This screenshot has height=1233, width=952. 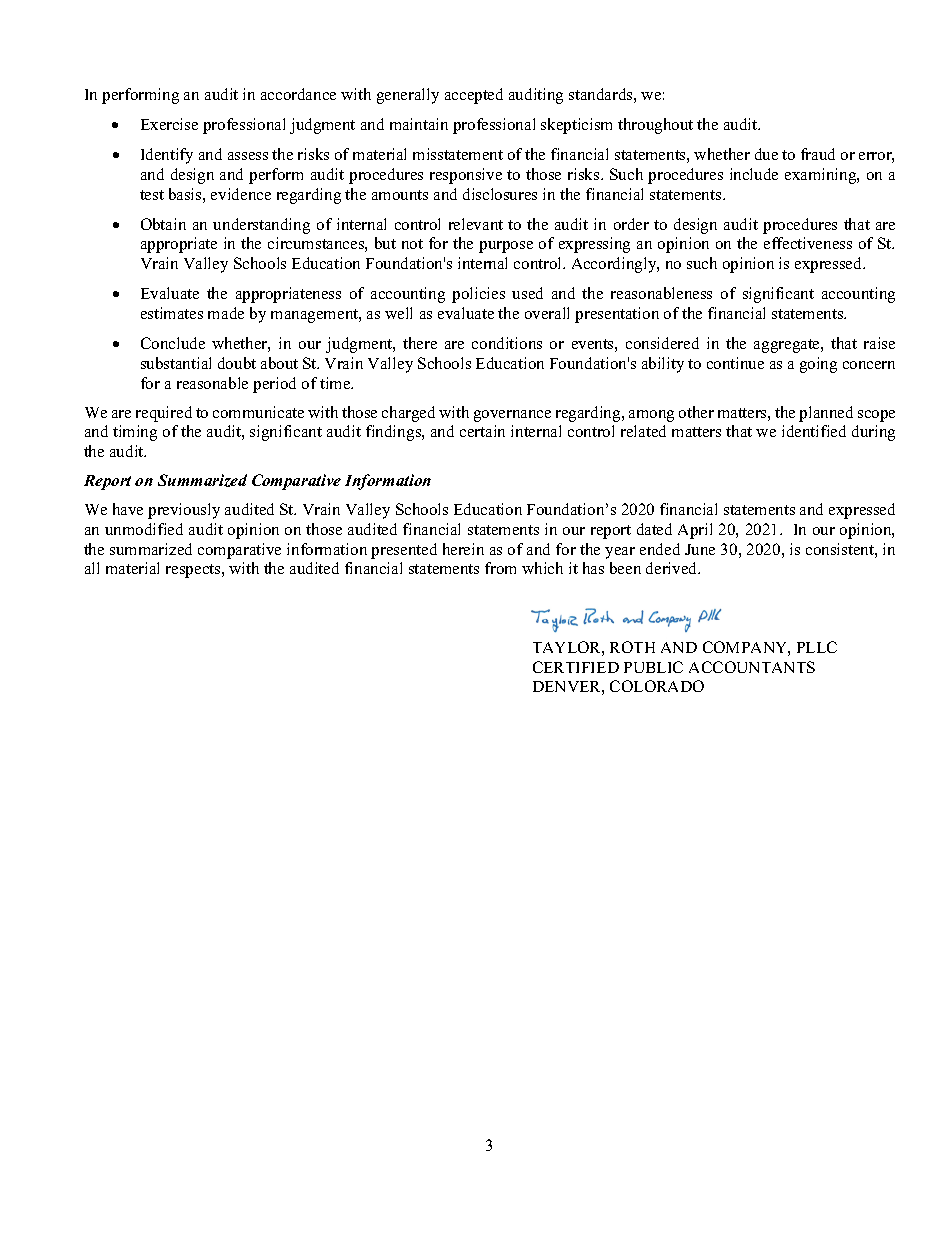 I want to click on Exercise, so click(x=169, y=124).
